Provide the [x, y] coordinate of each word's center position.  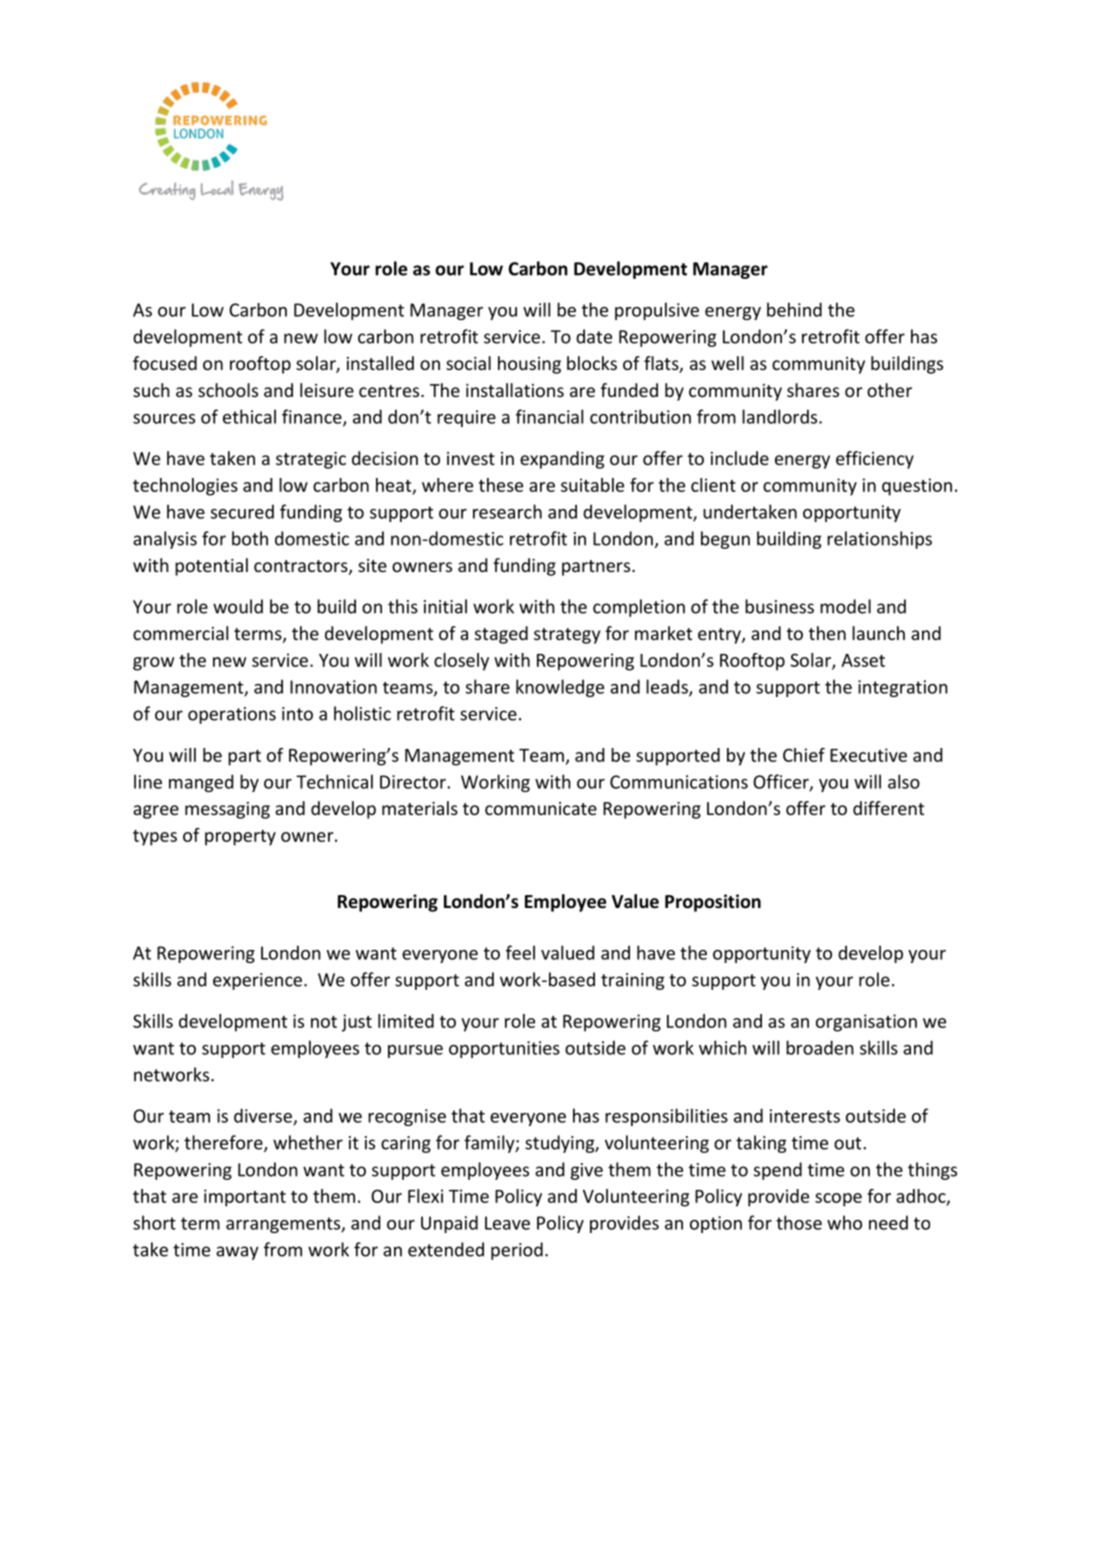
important [245, 1198]
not [324, 1022]
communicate [541, 808]
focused [165, 363]
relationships [879, 540]
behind [794, 309]
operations [232, 715]
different [888, 808]
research [507, 511]
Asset [863, 660]
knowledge [560, 688]
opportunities [504, 1049]
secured [242, 511]
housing [529, 365]
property [240, 838]
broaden [820, 1047]
